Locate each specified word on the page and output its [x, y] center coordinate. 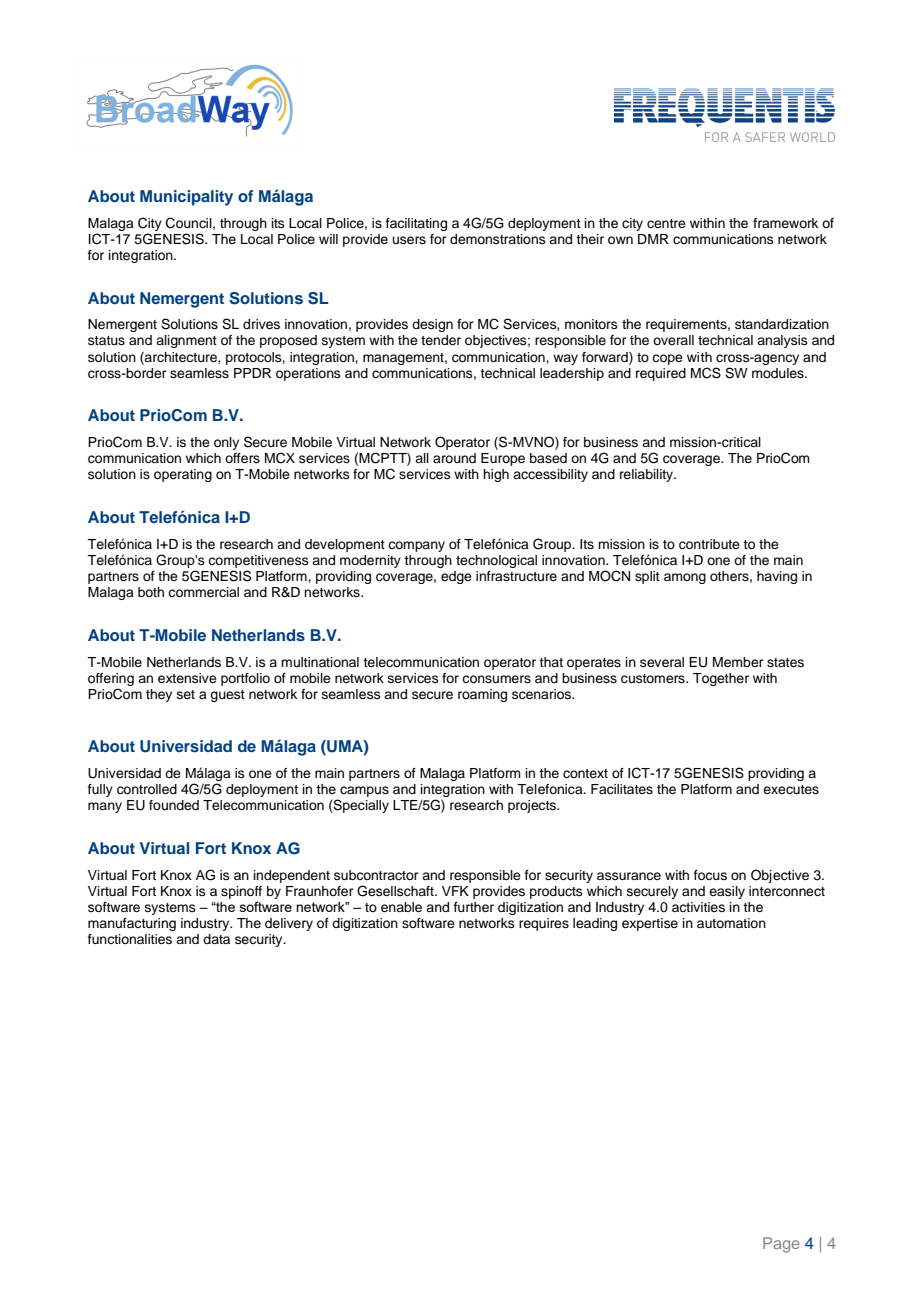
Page [781, 1245]
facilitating [416, 224]
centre [666, 223]
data [216, 939]
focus [710, 875]
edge [456, 577]
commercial [203, 592]
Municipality [186, 198]
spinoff [241, 892]
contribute [709, 544]
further [474, 907]
